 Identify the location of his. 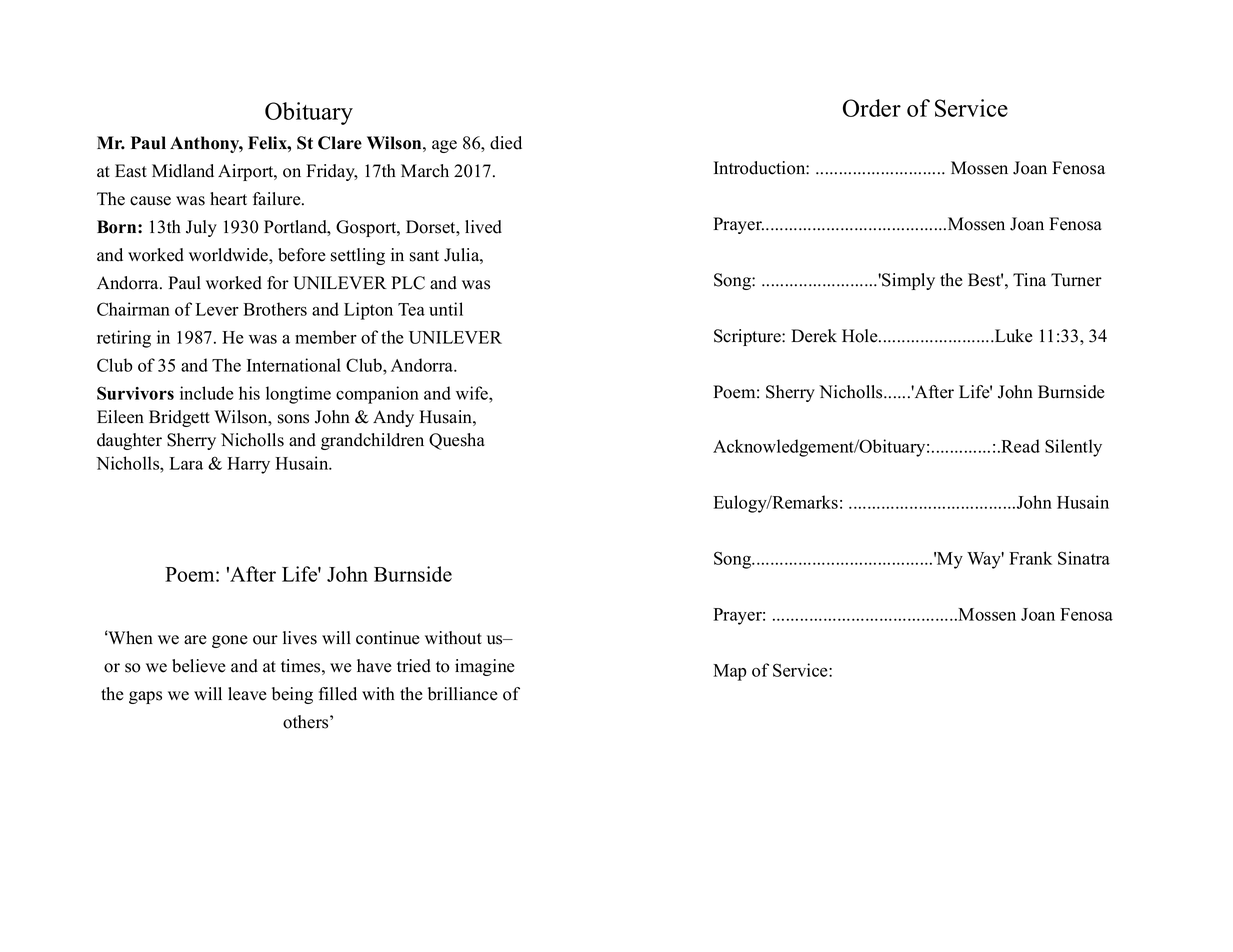
(249, 393).
